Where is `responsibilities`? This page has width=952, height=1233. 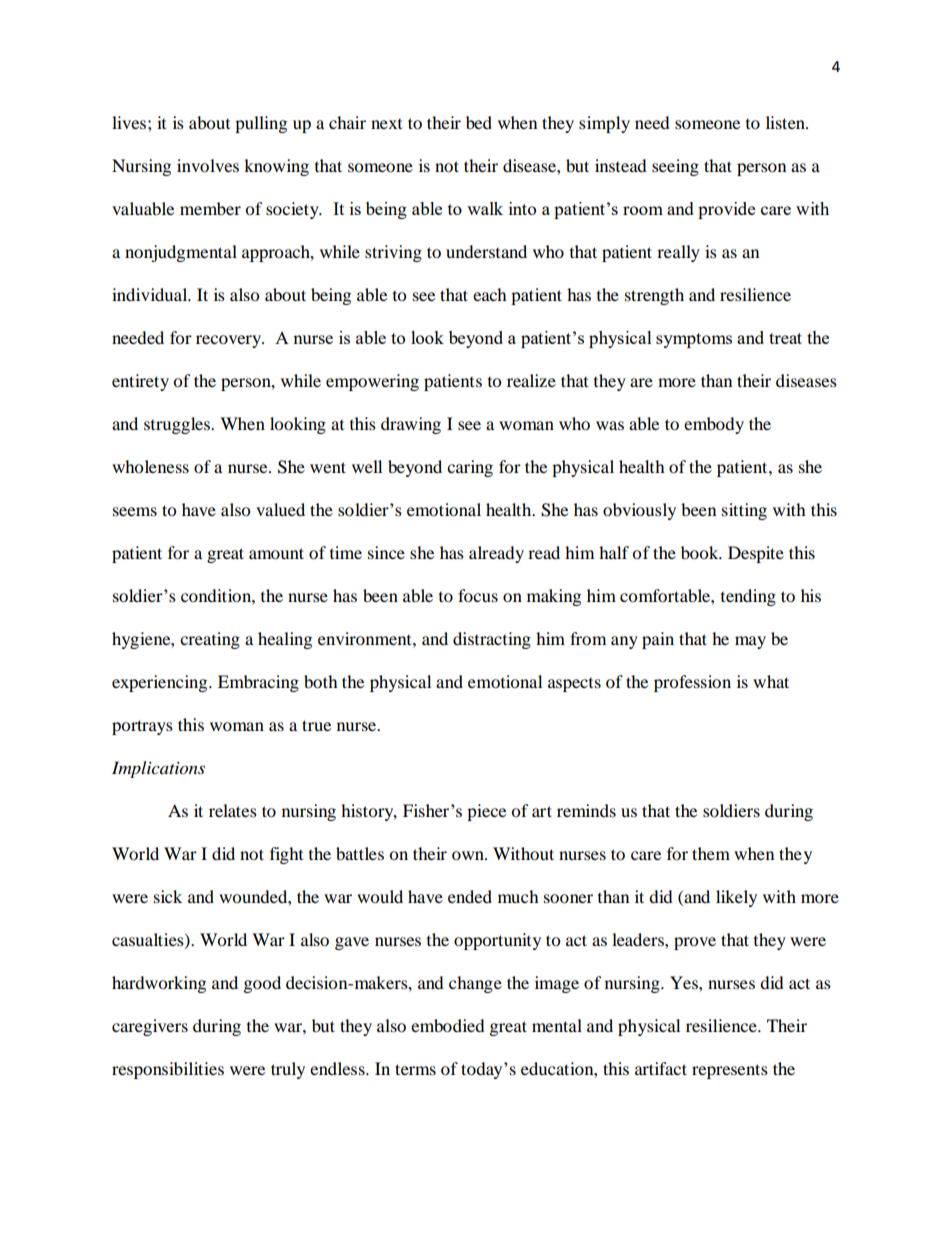 responsibilities is located at coordinates (168, 1070).
